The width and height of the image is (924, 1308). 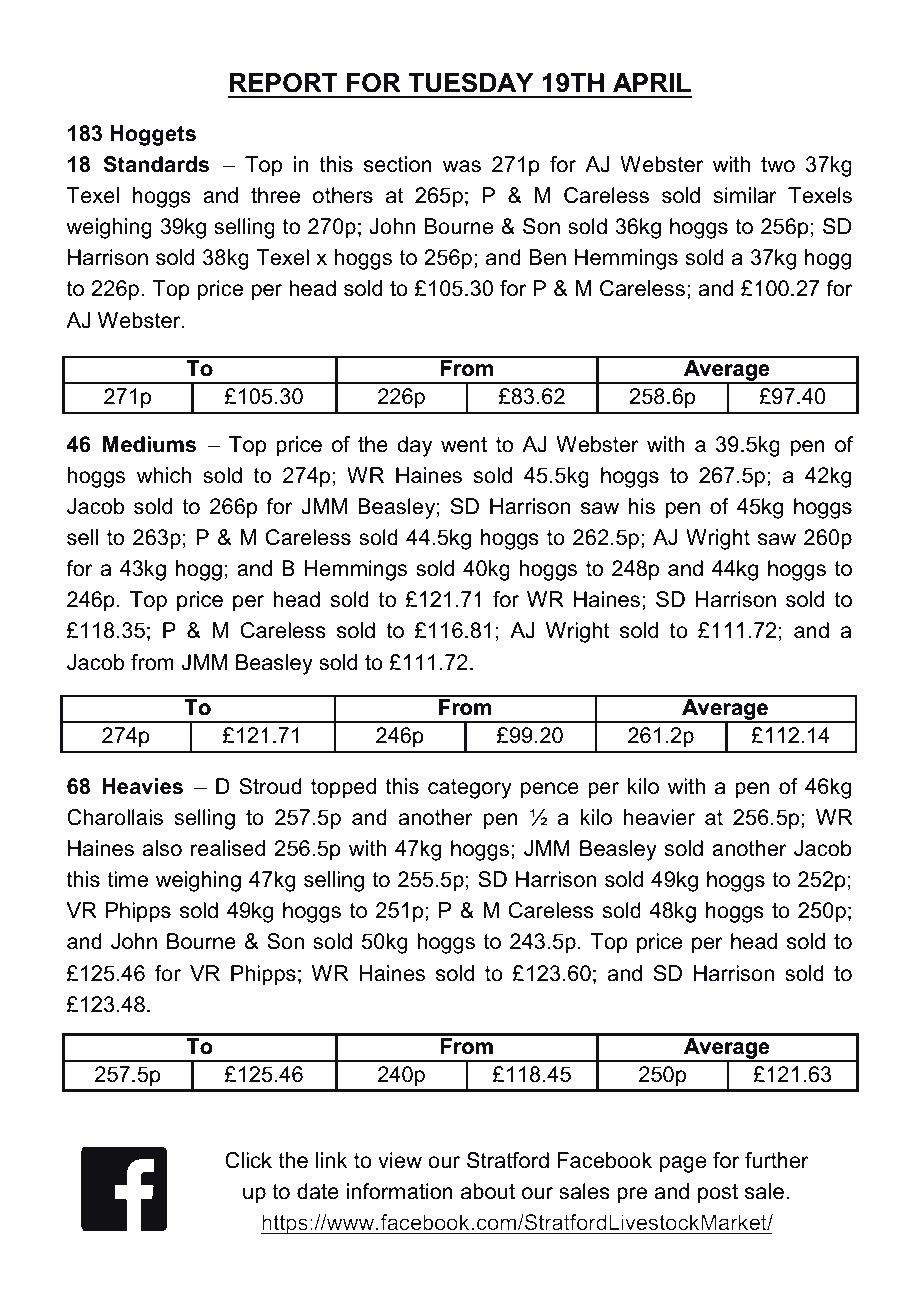 What do you see at coordinates (659, 817) in the image?
I see `heavier` at bounding box center [659, 817].
